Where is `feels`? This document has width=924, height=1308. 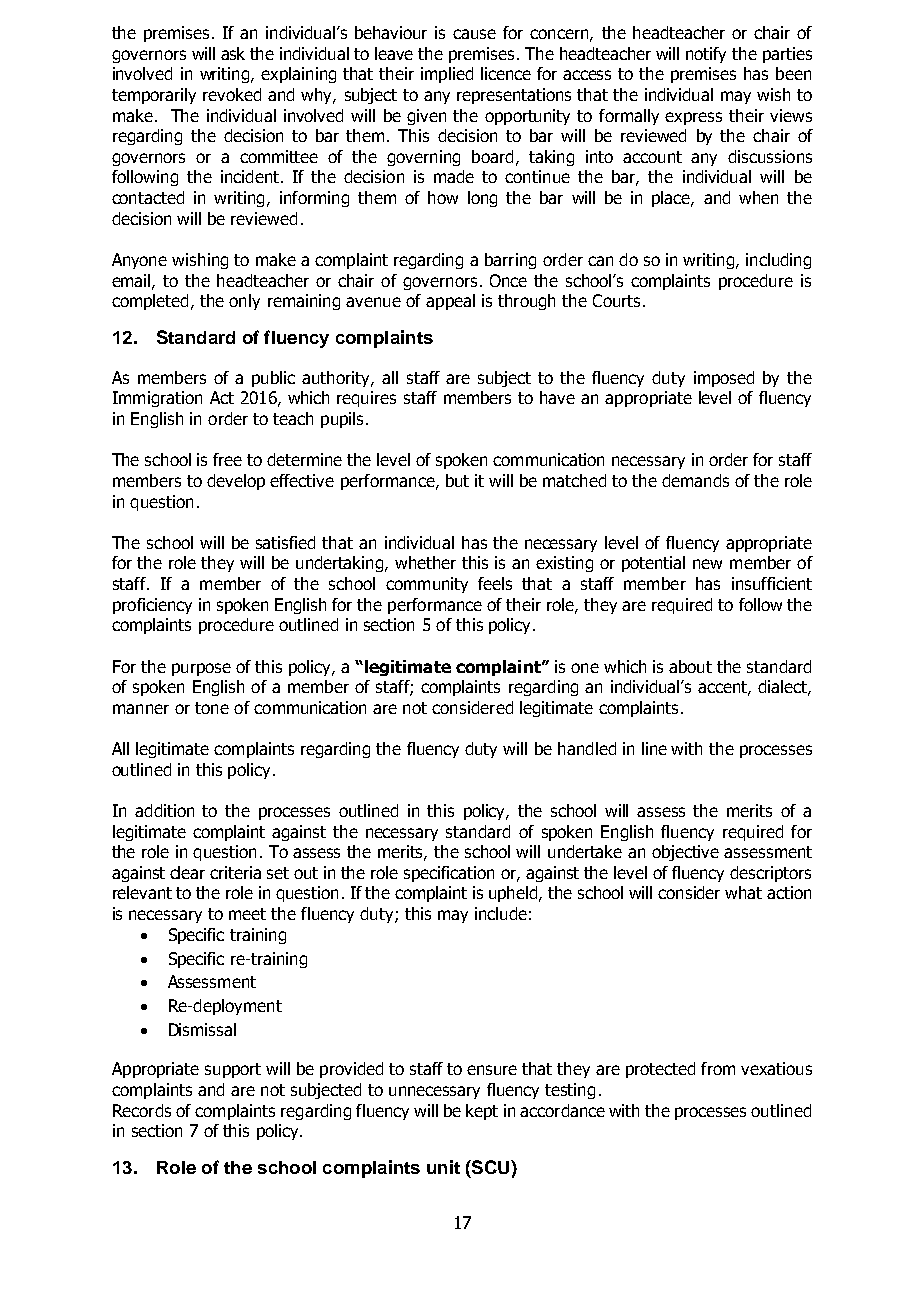 feels is located at coordinates (495, 583).
